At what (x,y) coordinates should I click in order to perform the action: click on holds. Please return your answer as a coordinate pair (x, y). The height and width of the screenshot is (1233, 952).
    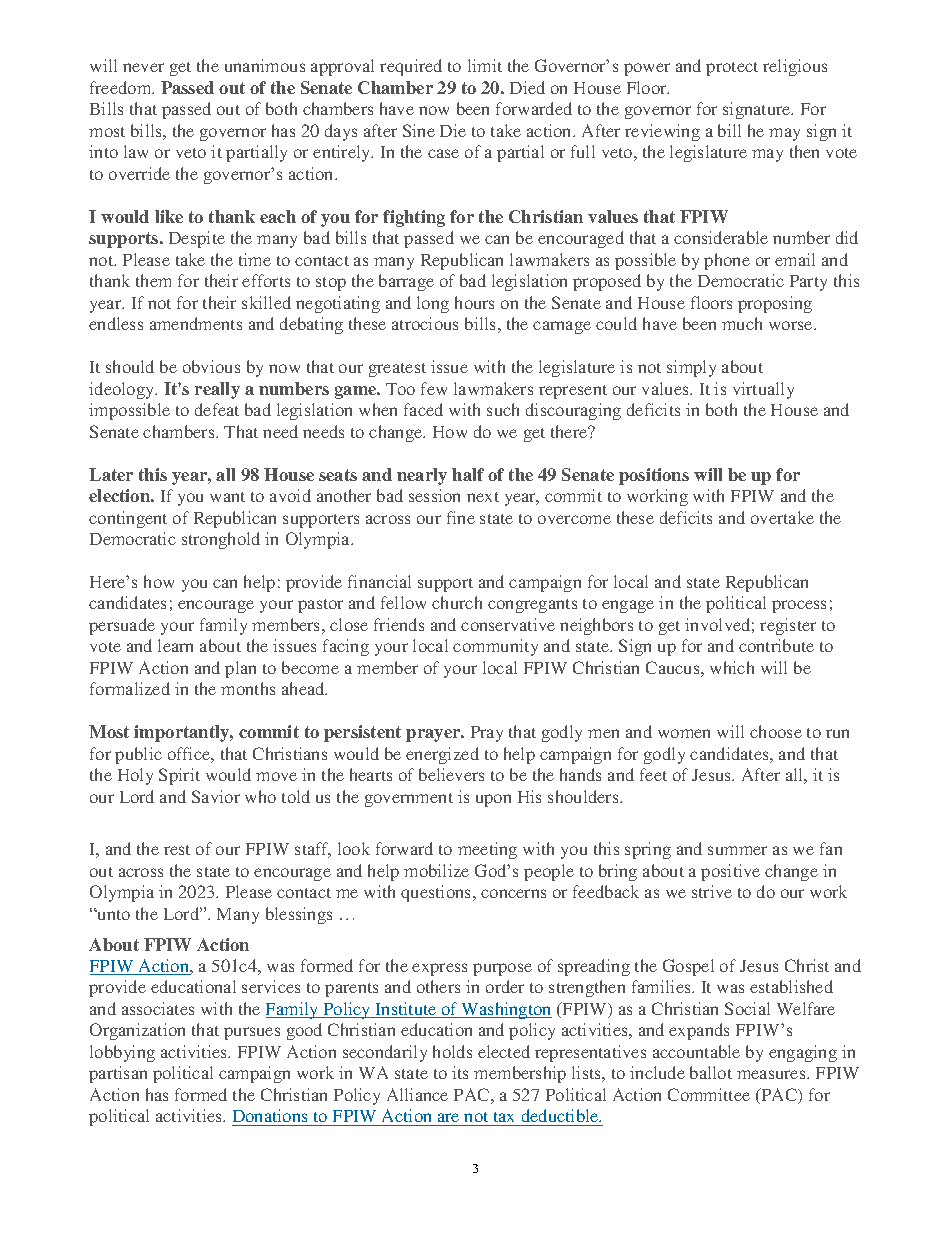
    Looking at the image, I should click on (452, 1051).
